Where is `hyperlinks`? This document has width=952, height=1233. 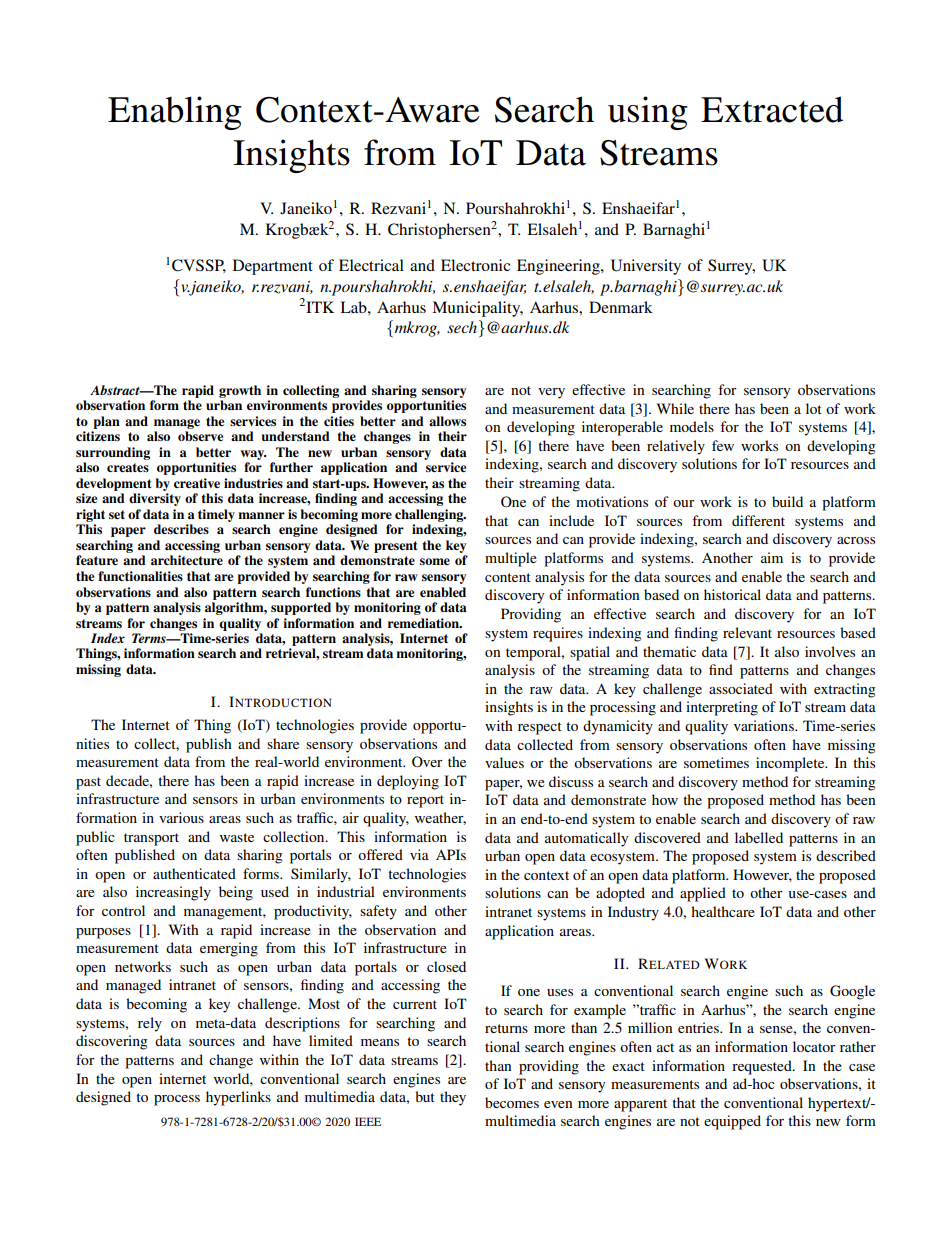
hyperlinks is located at coordinates (238, 1098).
